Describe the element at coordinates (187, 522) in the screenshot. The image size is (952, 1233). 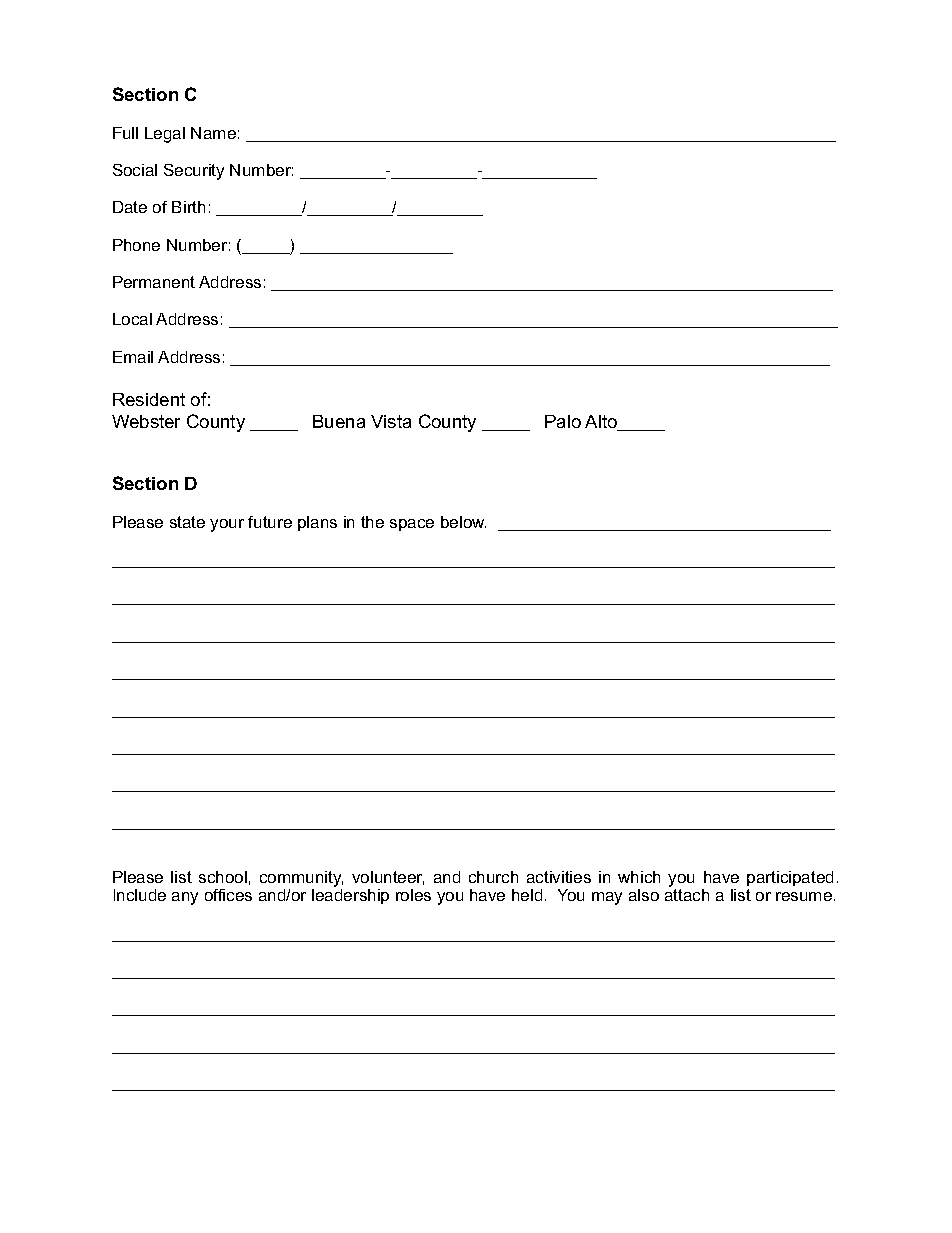
I see `state` at that location.
